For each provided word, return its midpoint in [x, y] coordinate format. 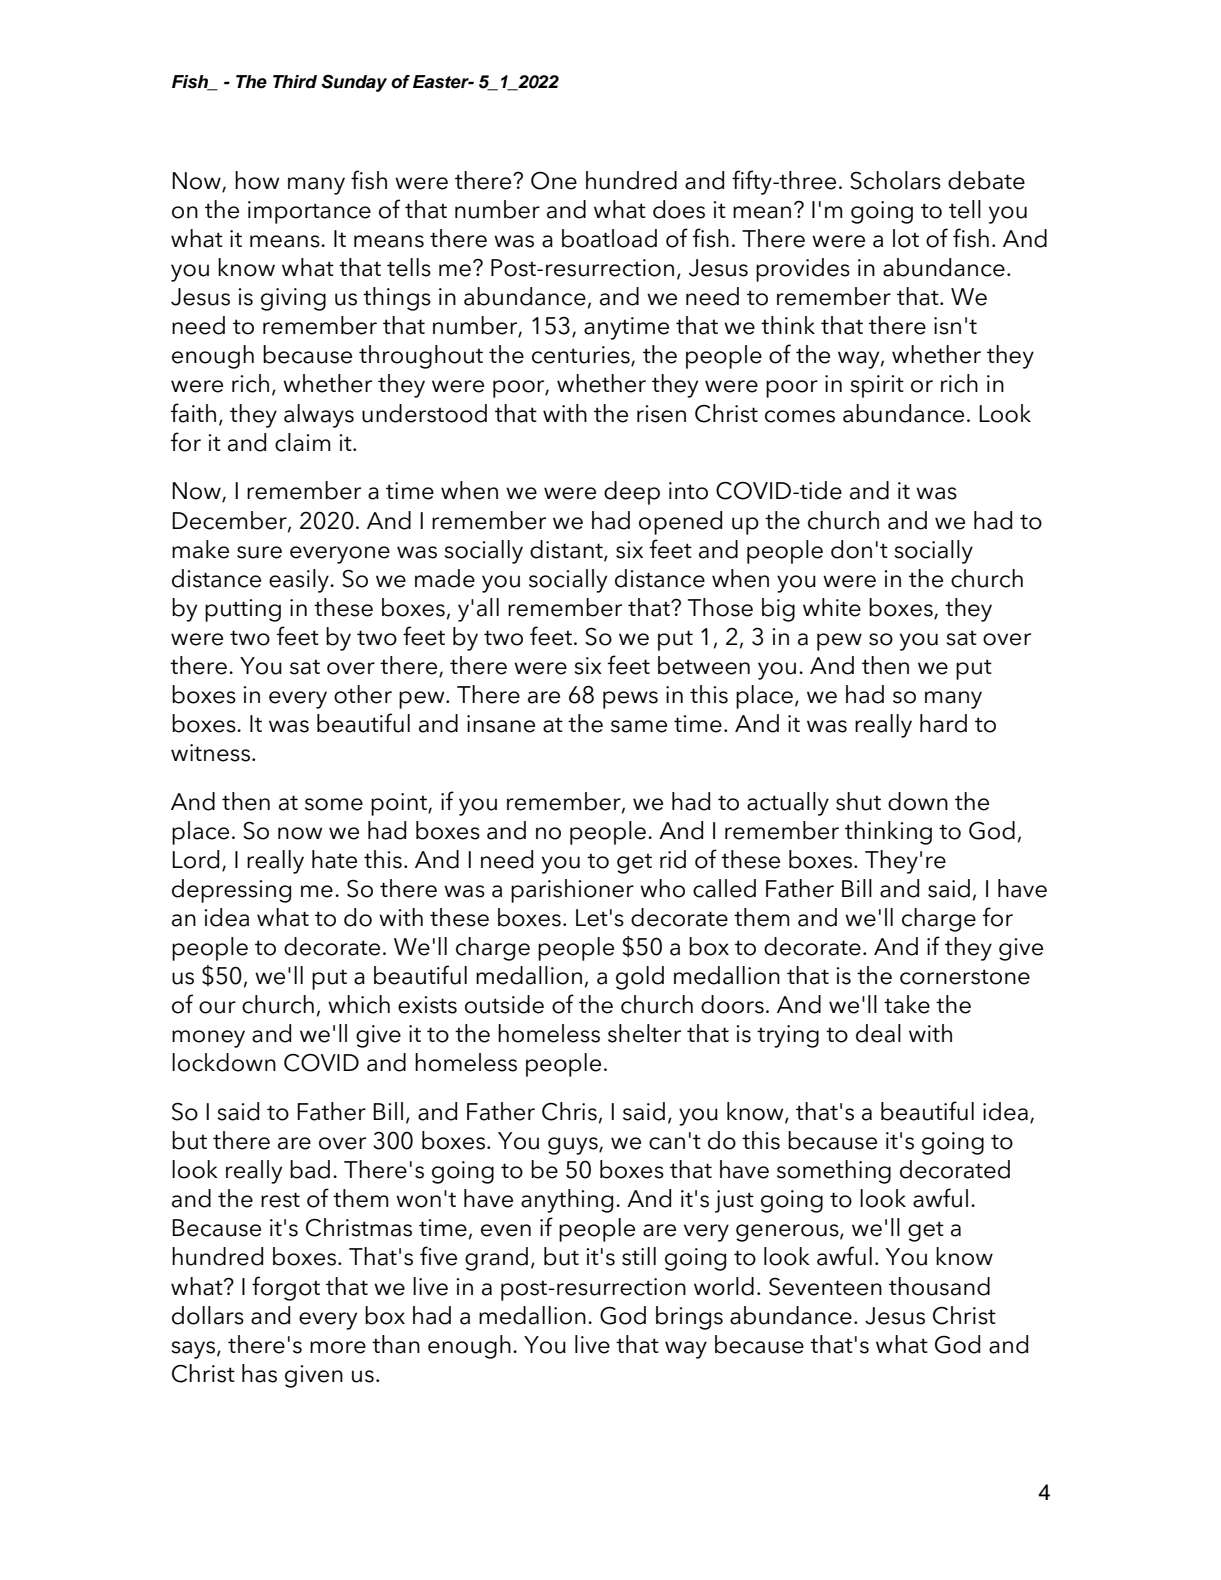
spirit [877, 386]
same [639, 726]
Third [295, 82]
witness [210, 753]
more [338, 1347]
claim [303, 442]
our [217, 1007]
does [679, 209]
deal [878, 1033]
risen [661, 414]
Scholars [895, 180]
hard [943, 723]
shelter [644, 1033]
